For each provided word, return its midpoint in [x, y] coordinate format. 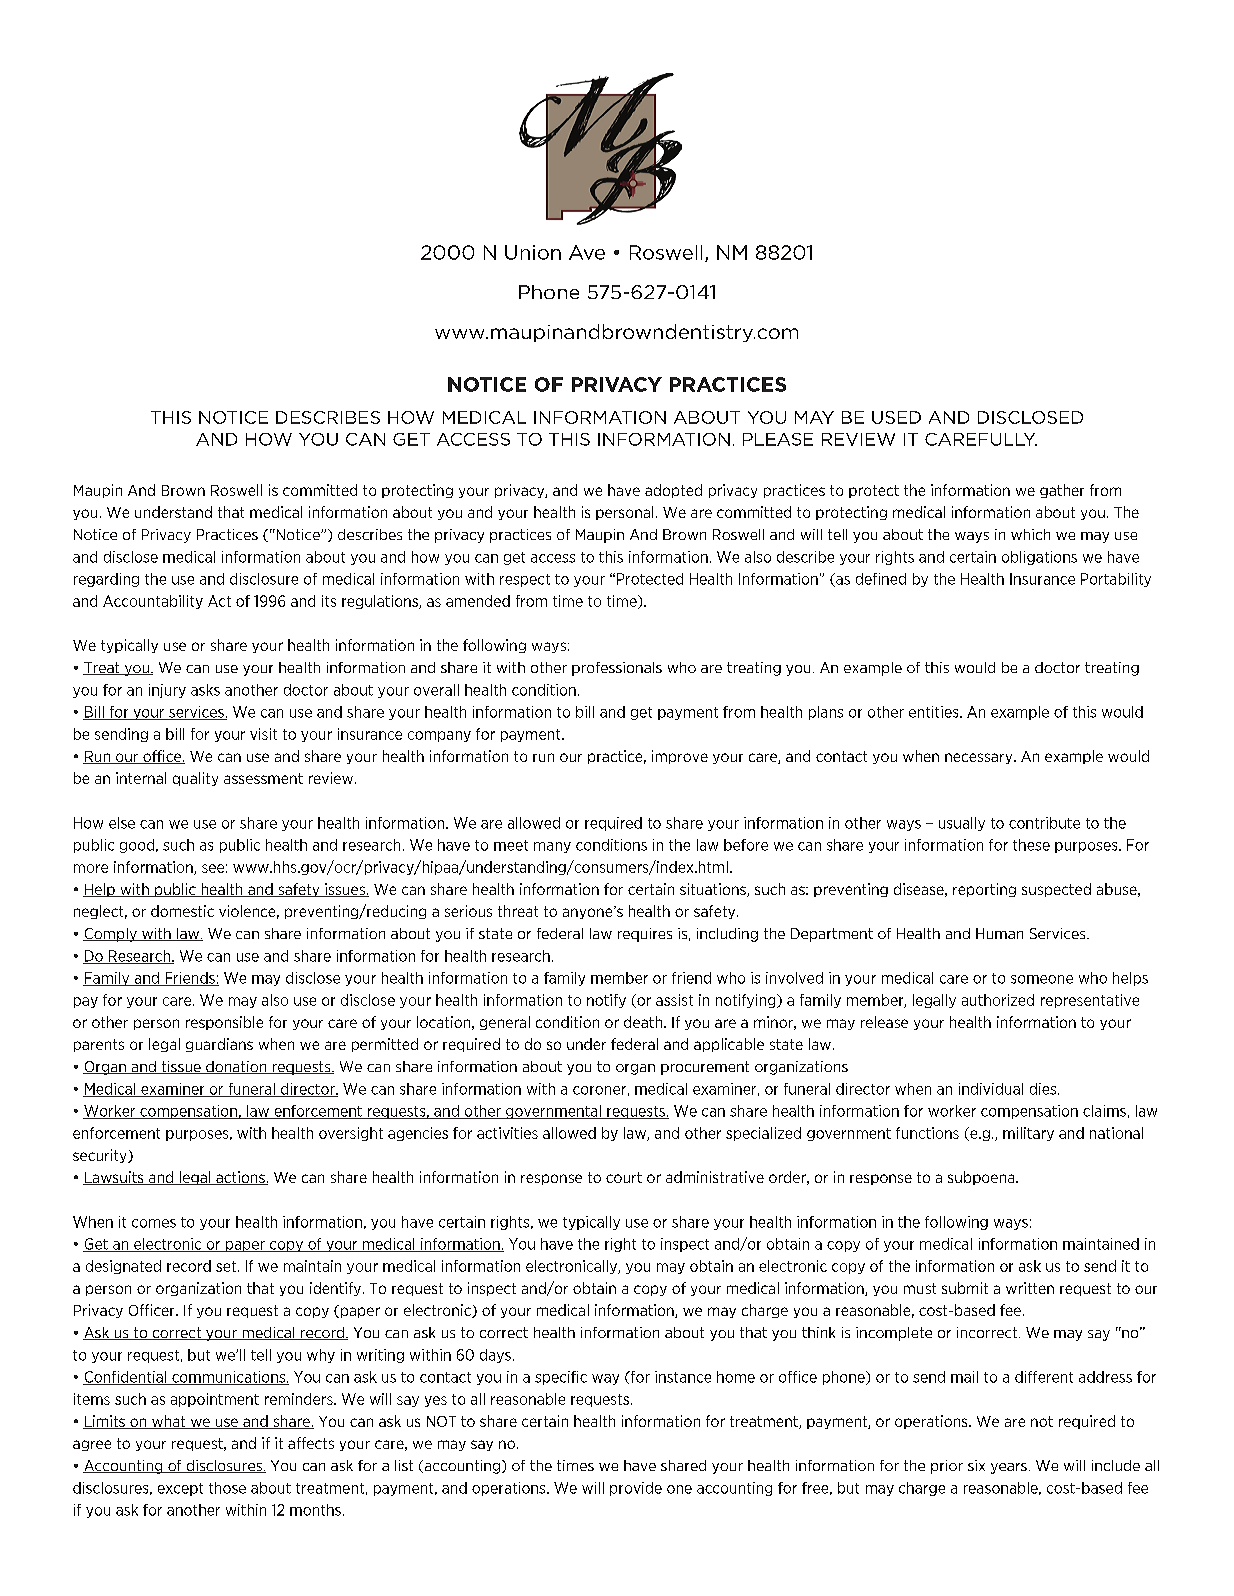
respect [525, 580]
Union [533, 252]
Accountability [153, 602]
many [552, 847]
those [227, 1488]
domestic [182, 911]
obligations [1039, 558]
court [624, 1177]
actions [240, 1178]
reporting [984, 890]
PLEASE [778, 439]
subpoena [982, 1178]
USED [896, 417]
